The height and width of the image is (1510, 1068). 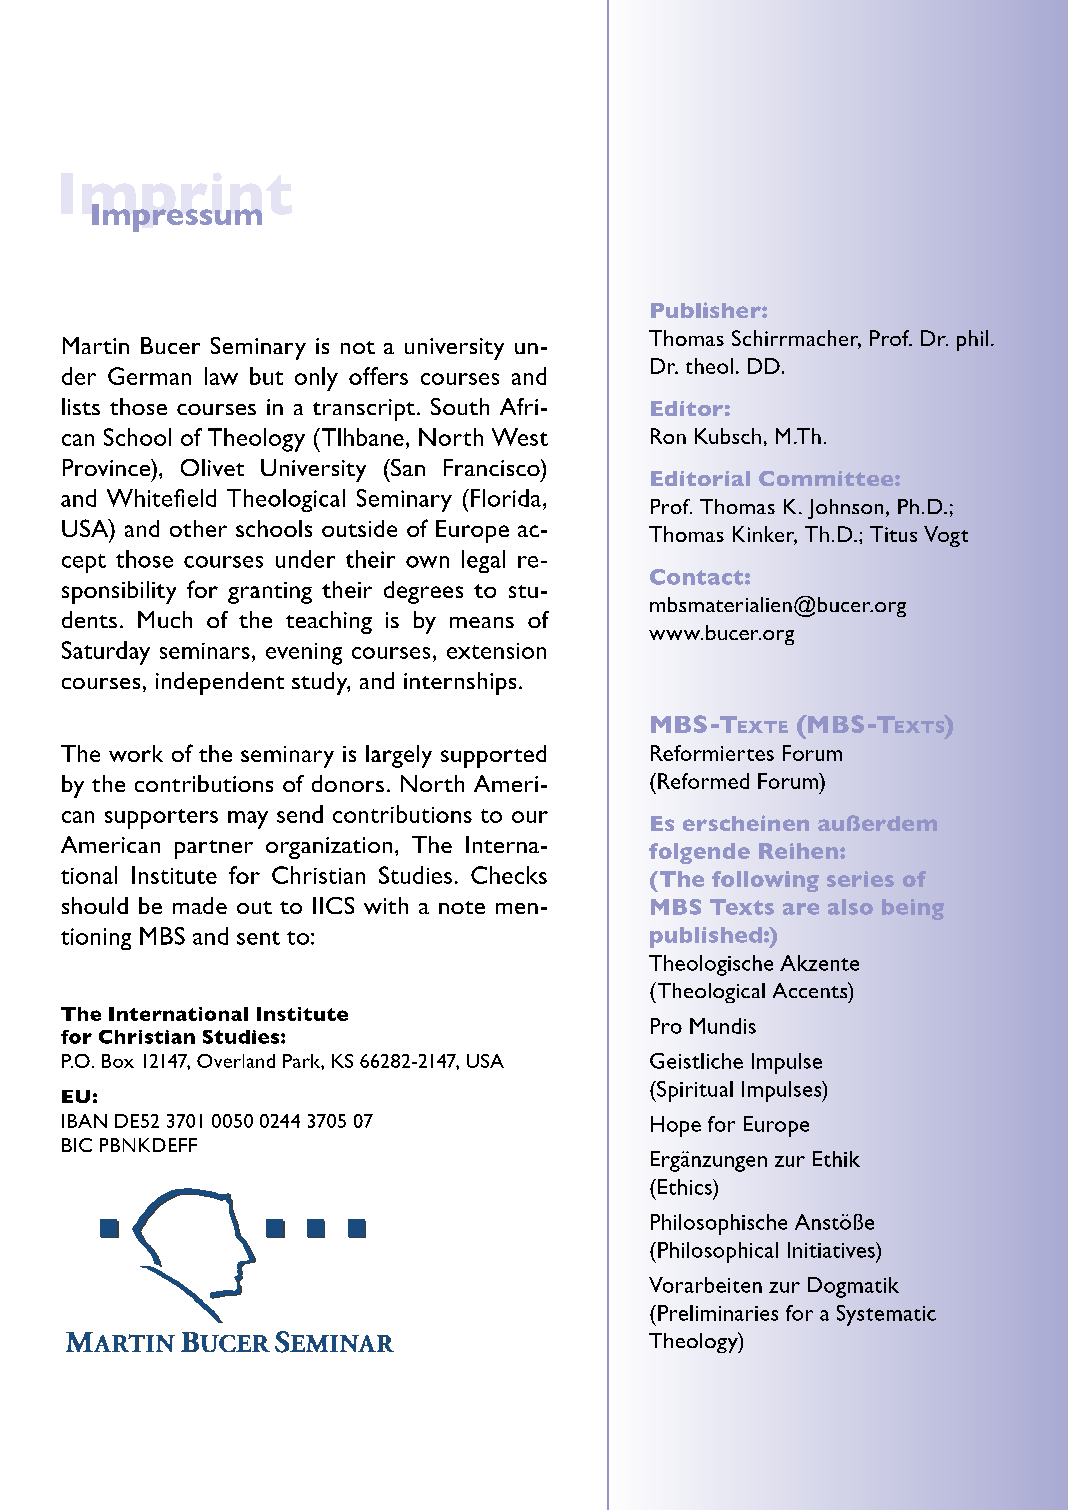 I want to click on offers, so click(x=378, y=376).
